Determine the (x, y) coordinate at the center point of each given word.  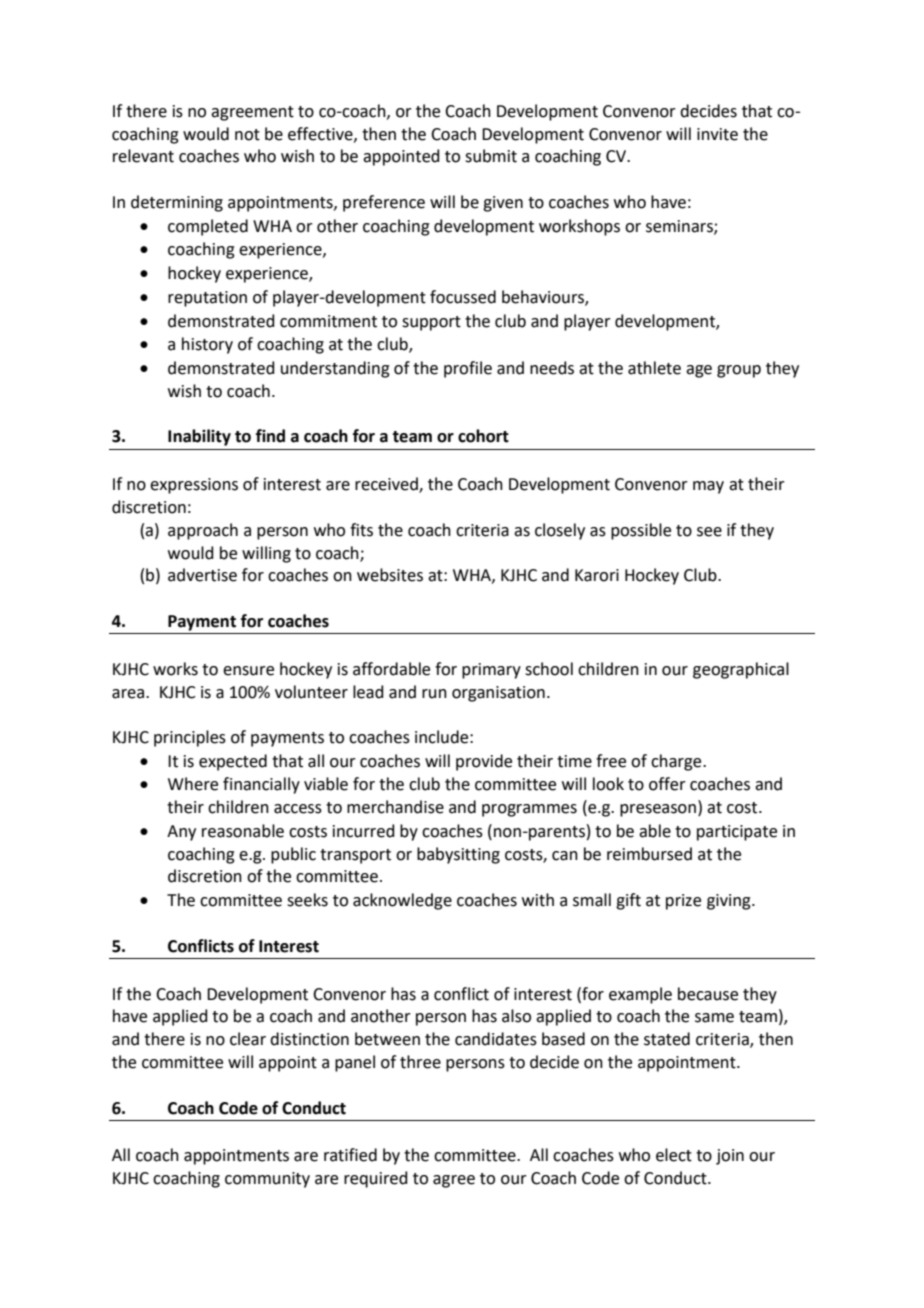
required (376, 1179)
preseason (658, 810)
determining (177, 203)
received (387, 485)
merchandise (395, 807)
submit (491, 156)
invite (717, 134)
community (267, 1180)
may (708, 487)
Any (181, 833)
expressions (194, 486)
